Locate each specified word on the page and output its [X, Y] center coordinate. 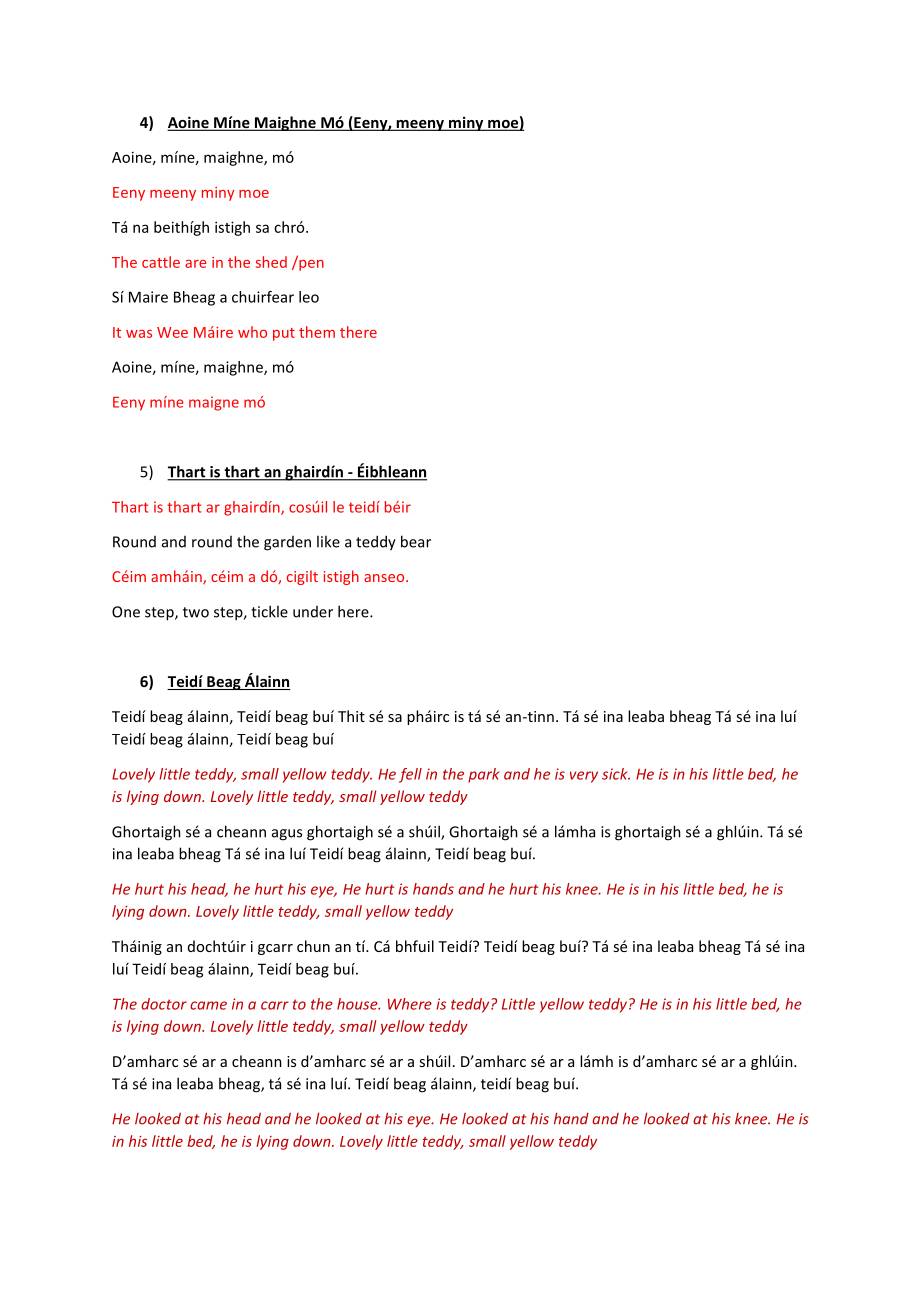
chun [313, 946]
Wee [172, 332]
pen [310, 264]
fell [410, 775]
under [313, 612]
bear [416, 541]
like [328, 541]
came [208, 1005]
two [196, 612]
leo [309, 297]
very [584, 777]
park [483, 775]
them [317, 332]
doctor [164, 1004]
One [126, 612]
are [196, 264]
